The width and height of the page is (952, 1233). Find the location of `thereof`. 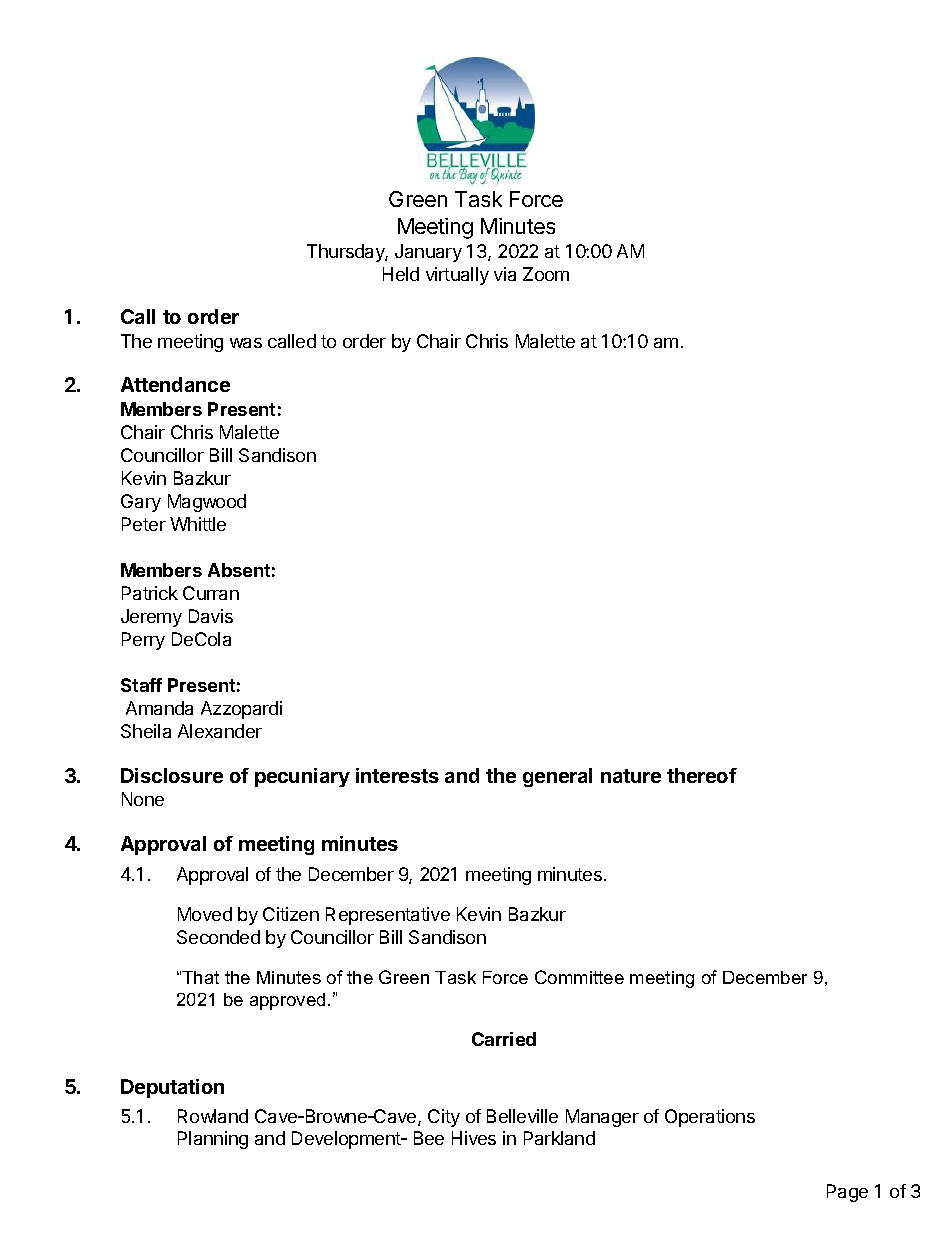

thereof is located at coordinates (702, 775).
